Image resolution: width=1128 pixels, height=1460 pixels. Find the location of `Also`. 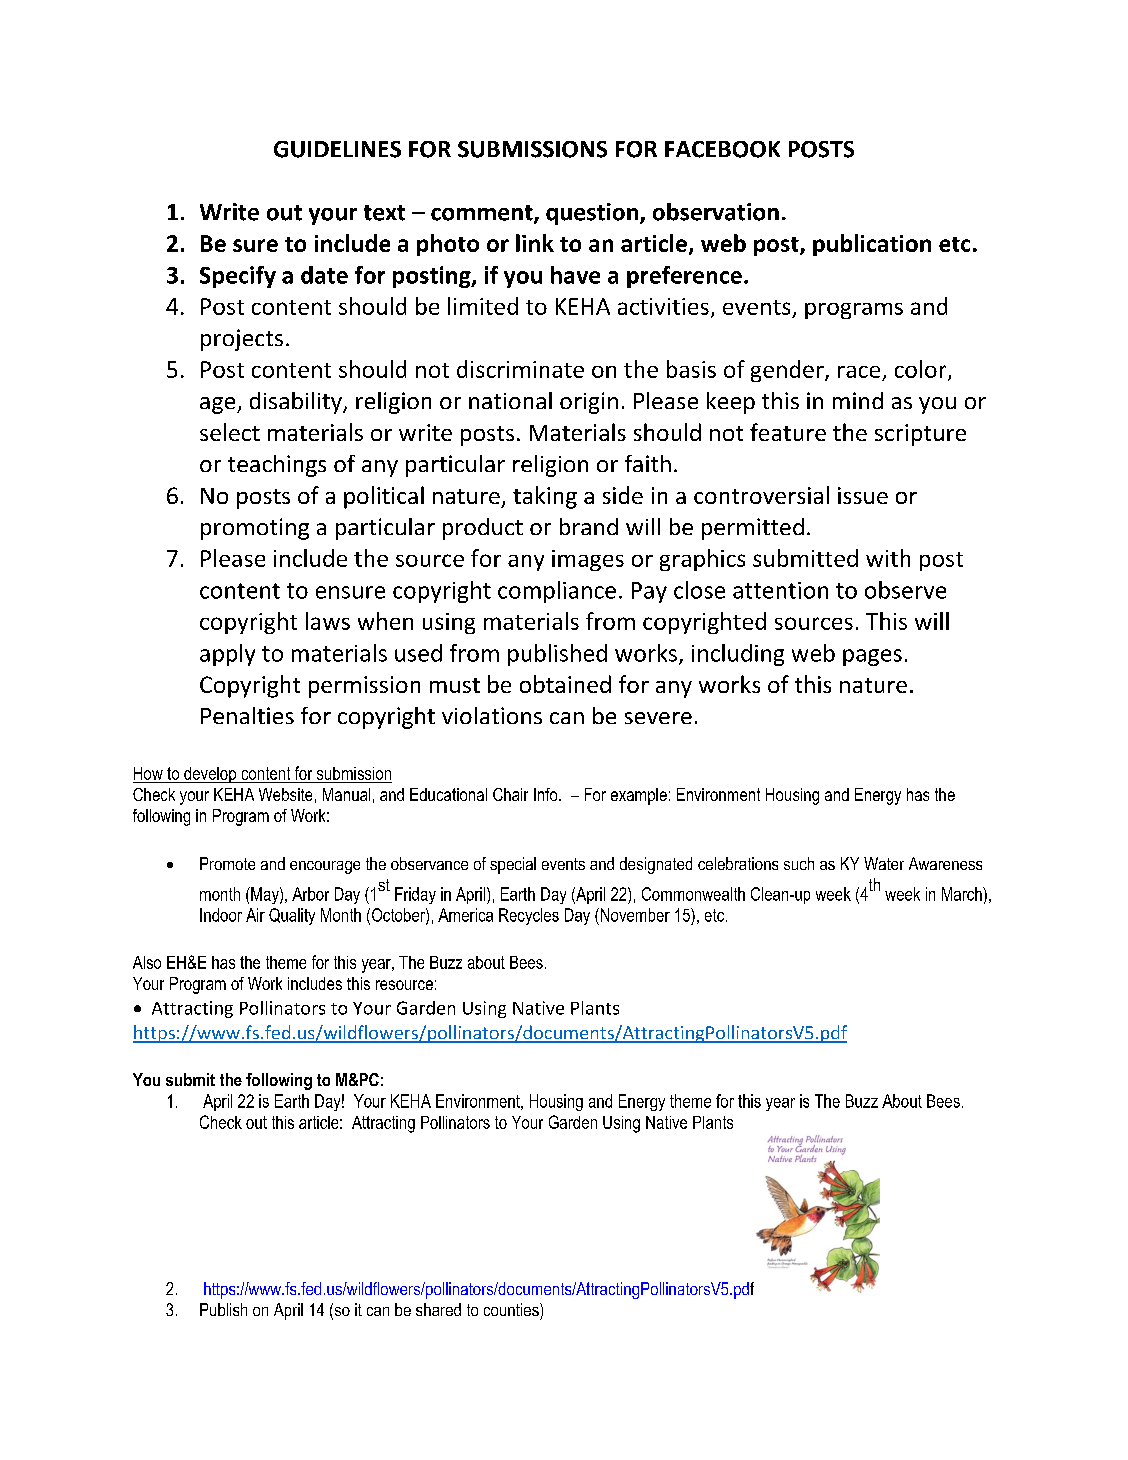

Also is located at coordinates (147, 962).
